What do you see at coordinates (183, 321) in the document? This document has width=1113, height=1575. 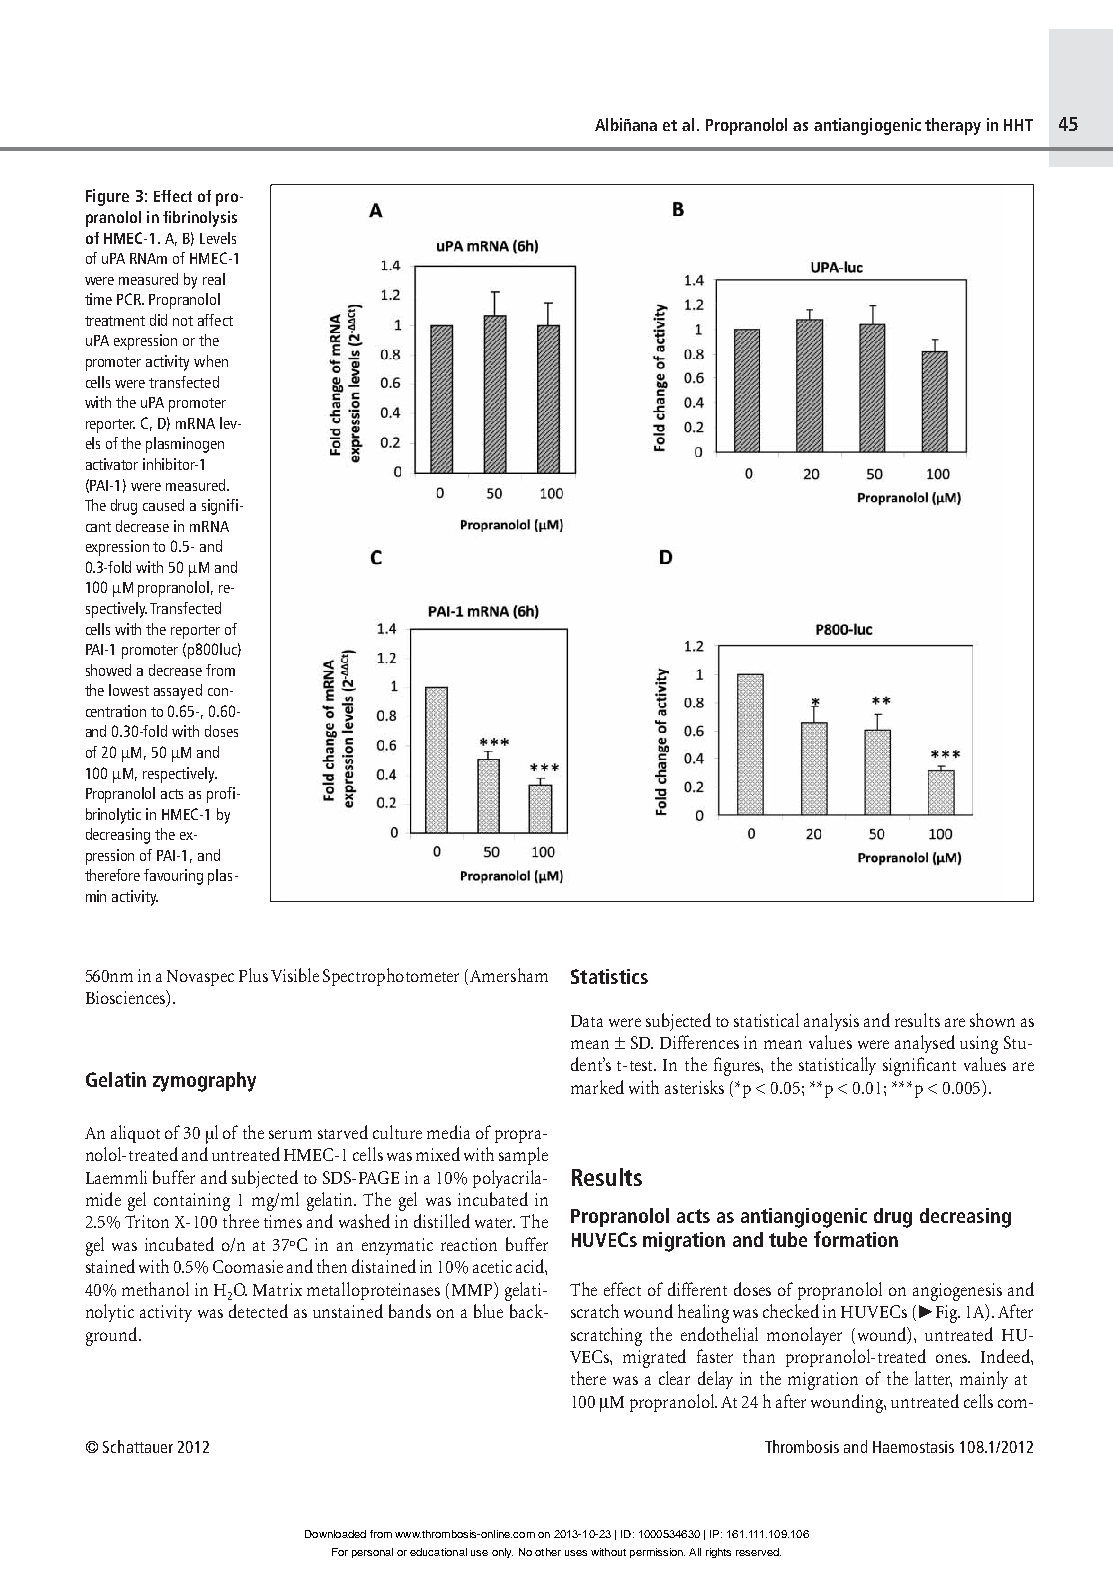 I see `not` at bounding box center [183, 321].
